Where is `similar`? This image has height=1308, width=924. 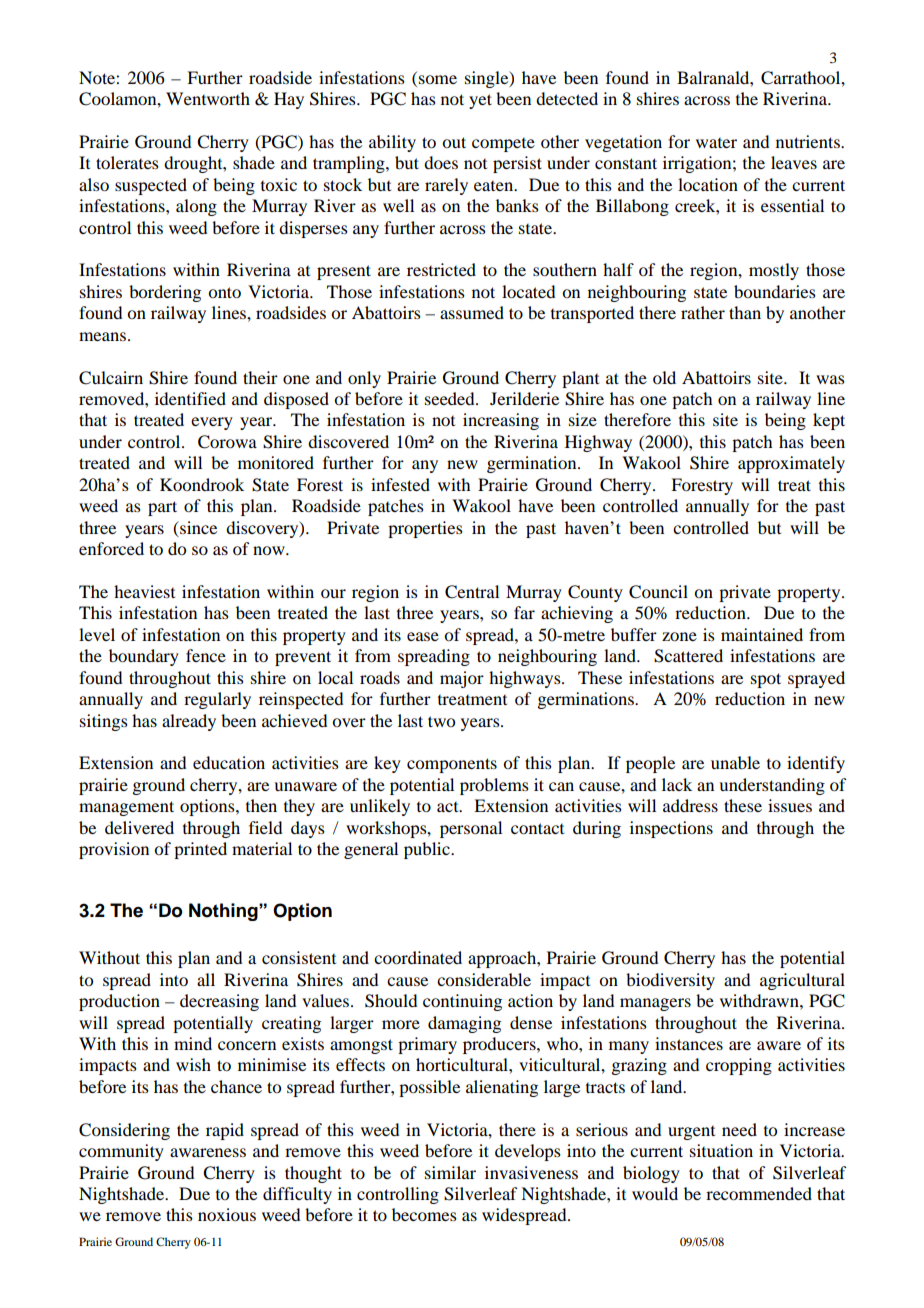
similar is located at coordinates (450, 1172).
